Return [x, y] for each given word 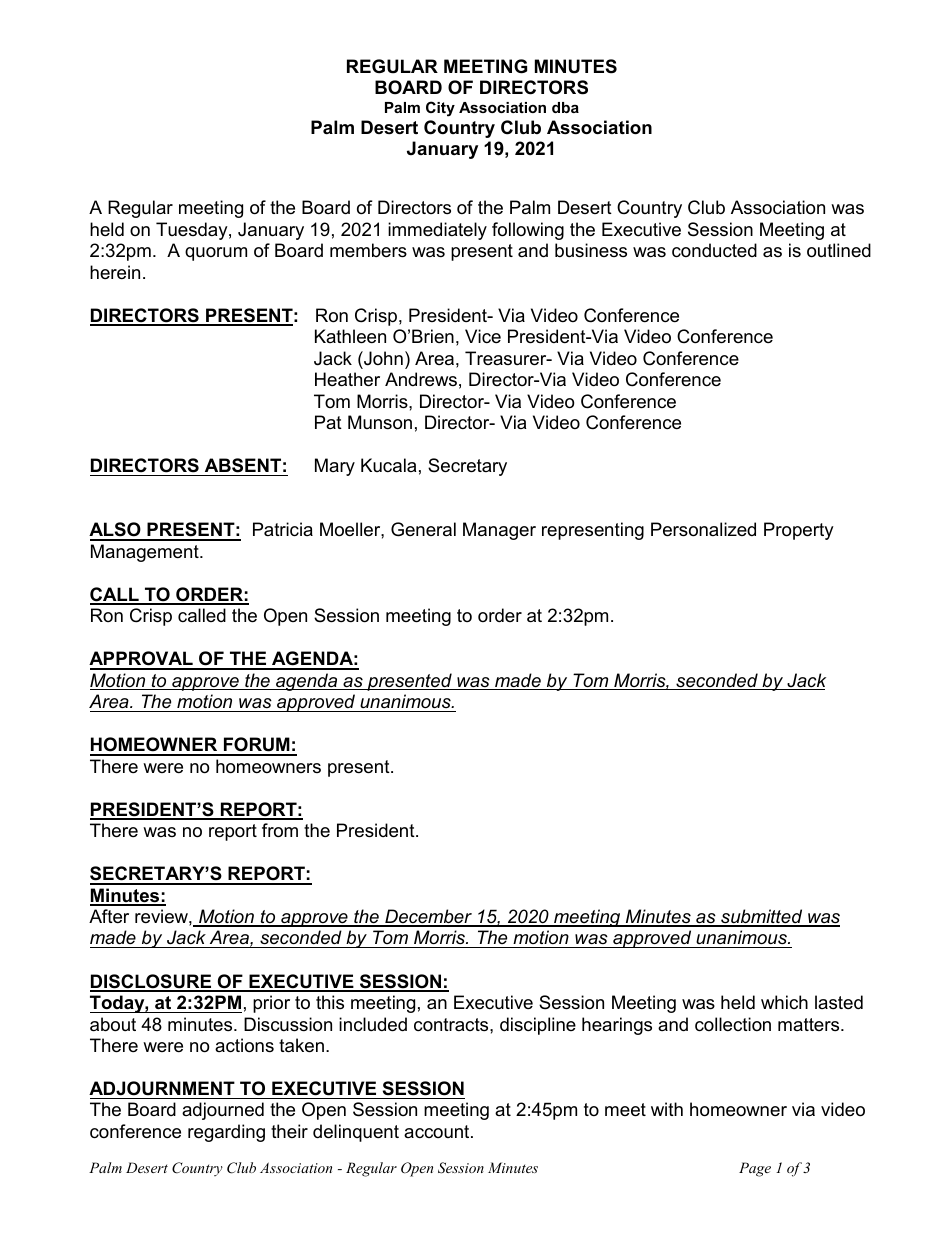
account [438, 1131]
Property [799, 531]
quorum [216, 254]
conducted [714, 250]
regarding [226, 1133]
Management [146, 553]
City [440, 109]
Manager [499, 531]
